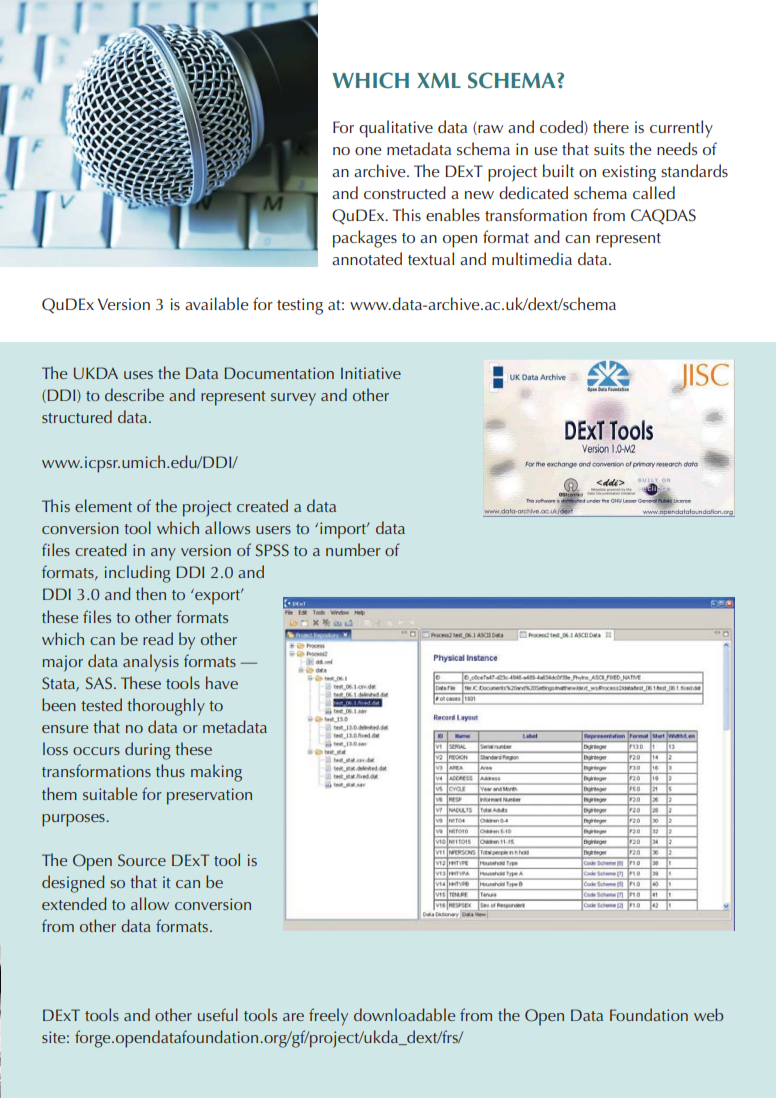  I want to click on one, so click(368, 151).
